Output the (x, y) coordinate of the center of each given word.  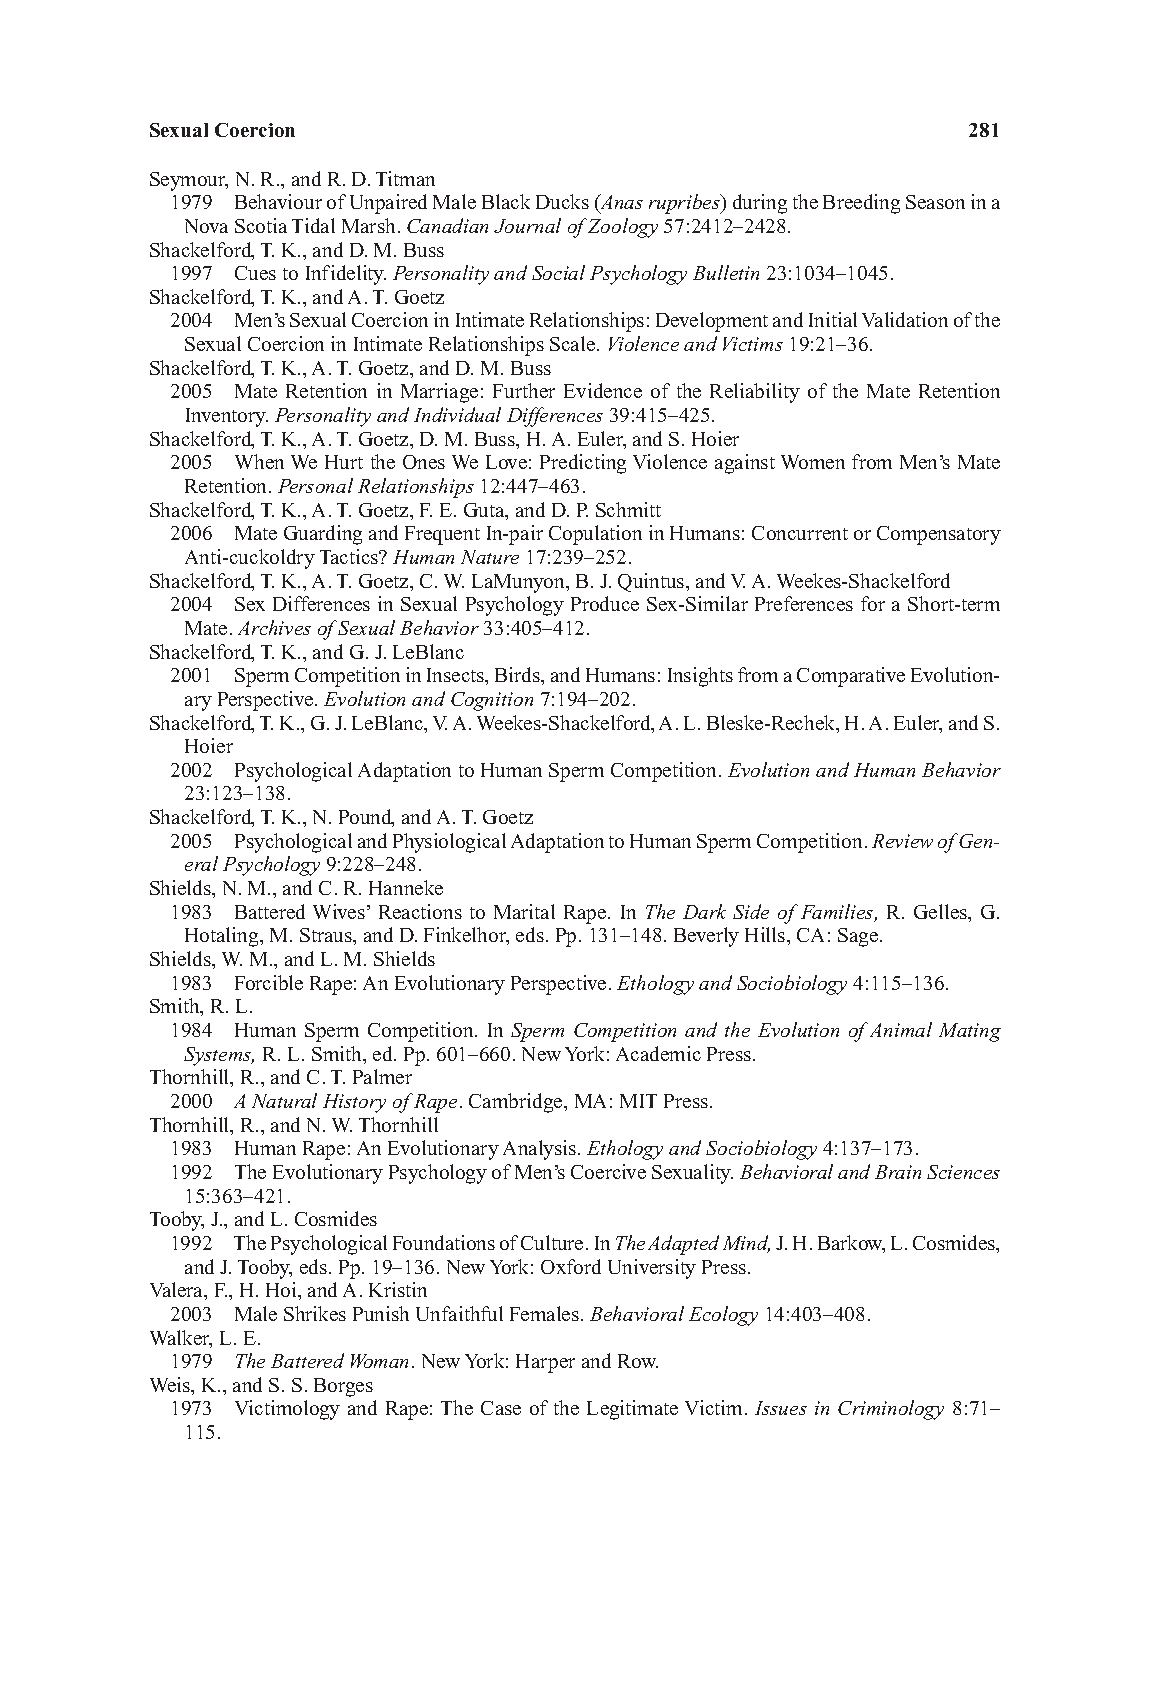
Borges (343, 1387)
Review (902, 841)
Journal (527, 225)
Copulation (595, 535)
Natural (284, 1100)
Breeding (861, 204)
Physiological (449, 843)
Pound (366, 818)
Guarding (323, 535)
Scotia (261, 225)
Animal (899, 1029)
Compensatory (939, 535)
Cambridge (517, 1103)
